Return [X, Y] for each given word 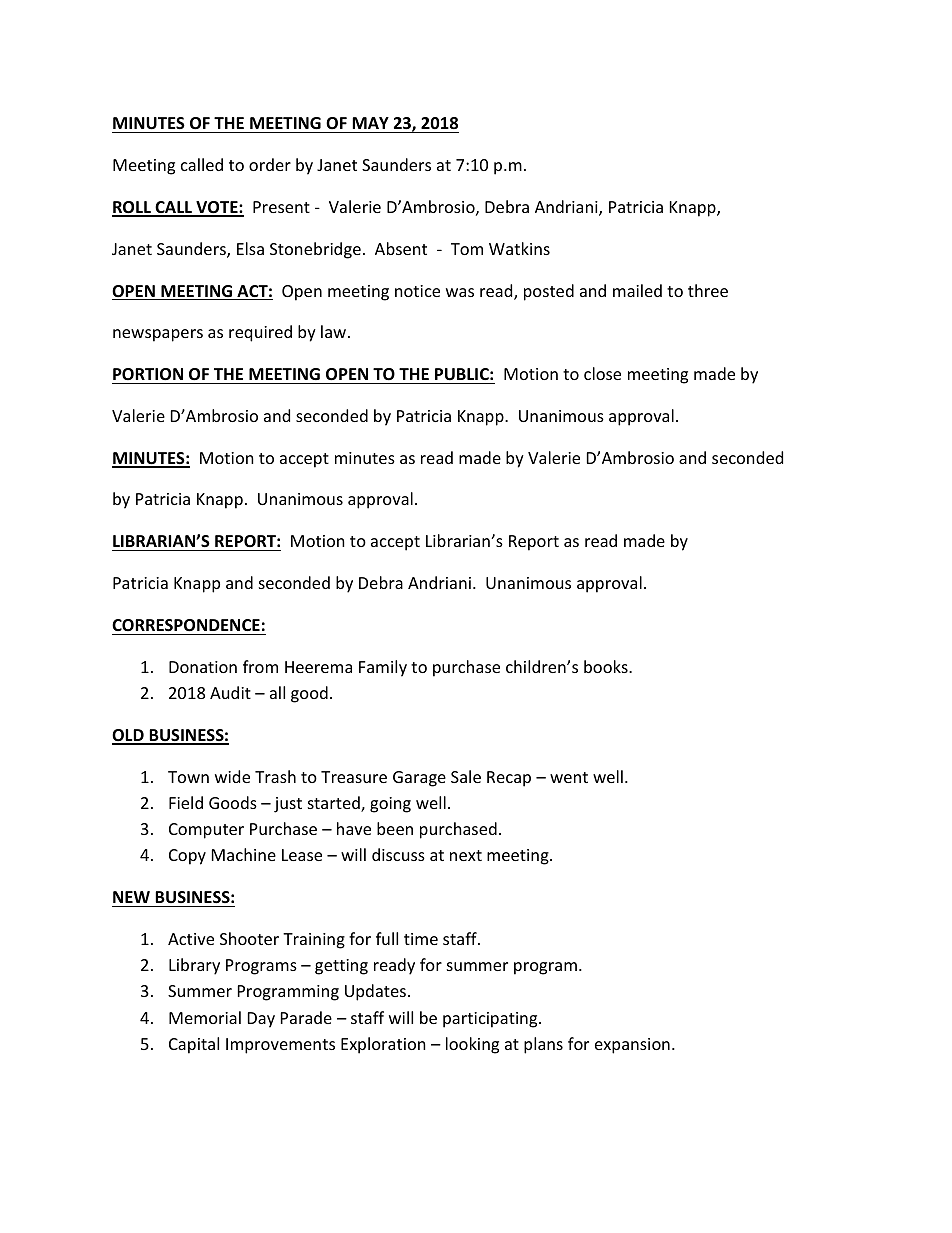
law [335, 331]
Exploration [383, 1045]
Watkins [519, 248]
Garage [419, 779]
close [602, 373]
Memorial [205, 1017]
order [270, 164]
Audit [230, 692]
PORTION [148, 374]
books [607, 666]
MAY [370, 123]
